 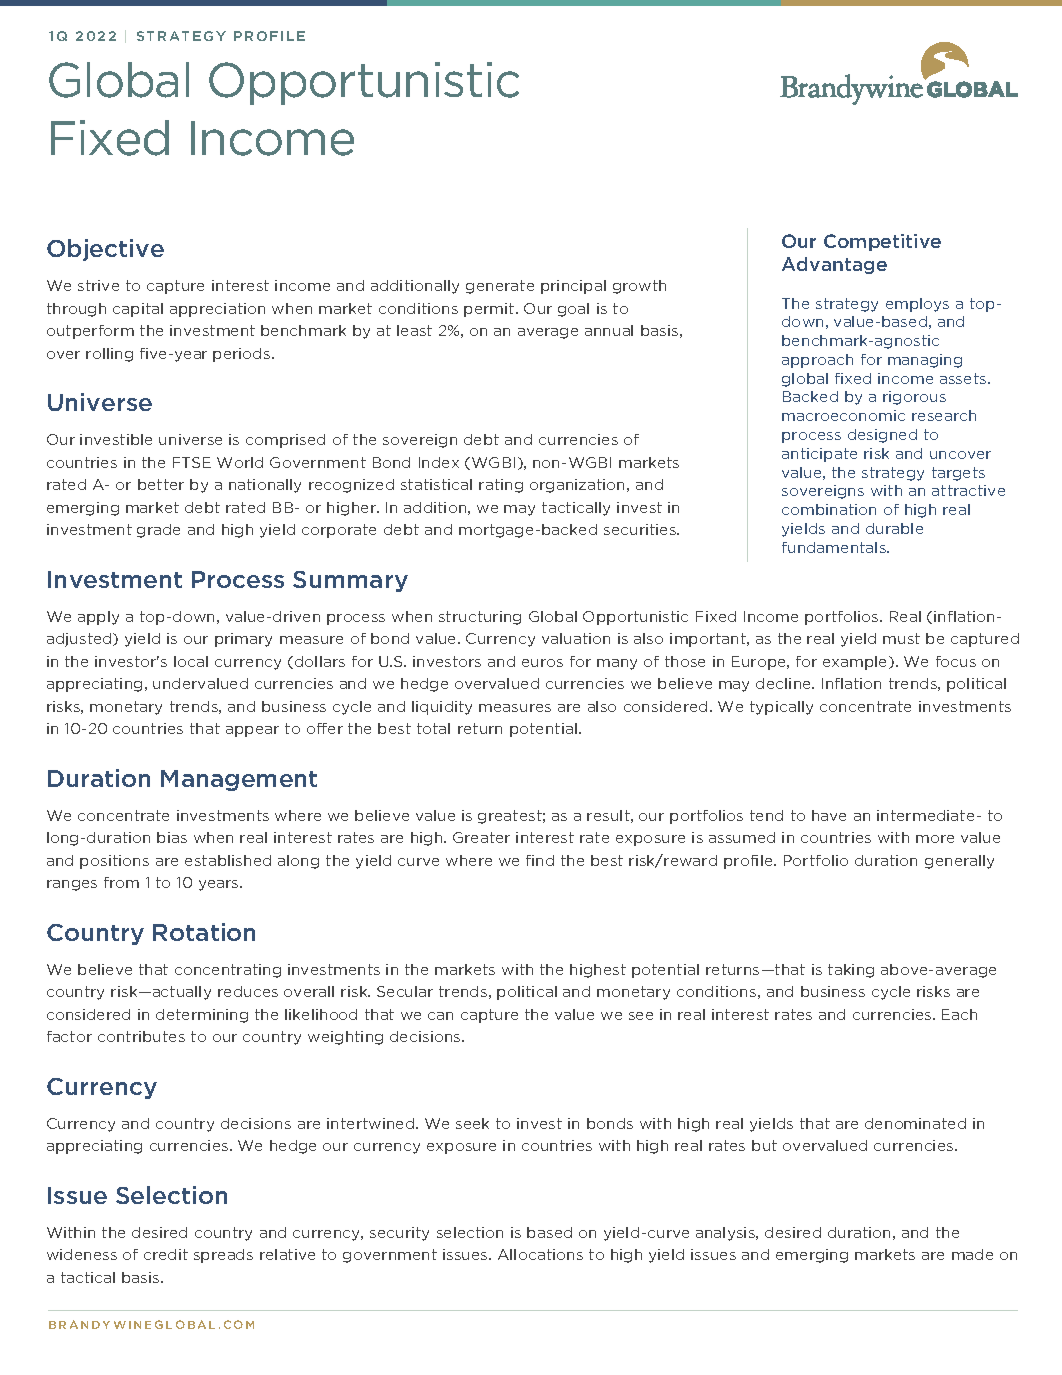 I want to click on Advantage, so click(x=834, y=265).
